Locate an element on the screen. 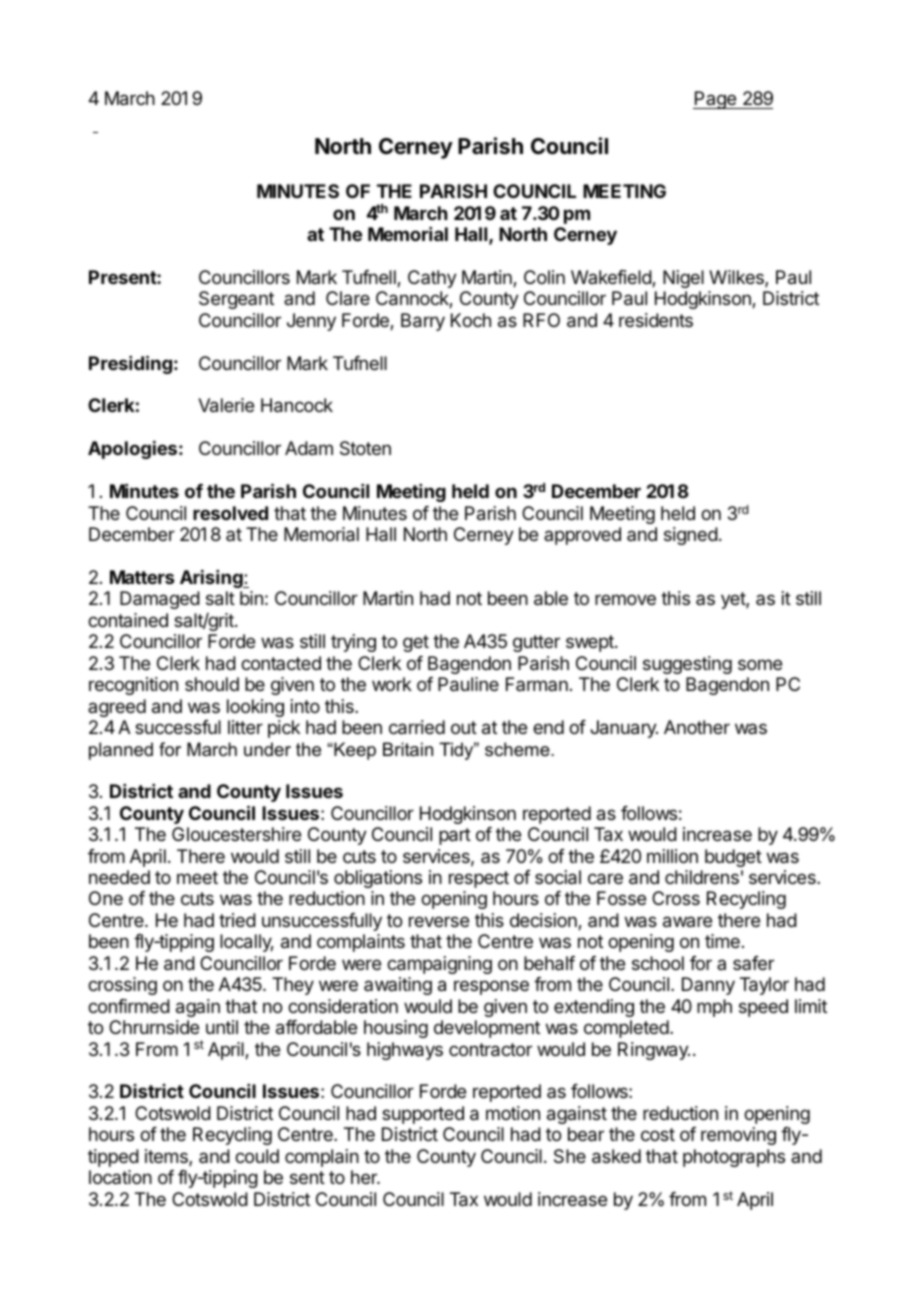 The width and height of the screenshot is (924, 1308). Sergeant is located at coordinates (236, 300).
